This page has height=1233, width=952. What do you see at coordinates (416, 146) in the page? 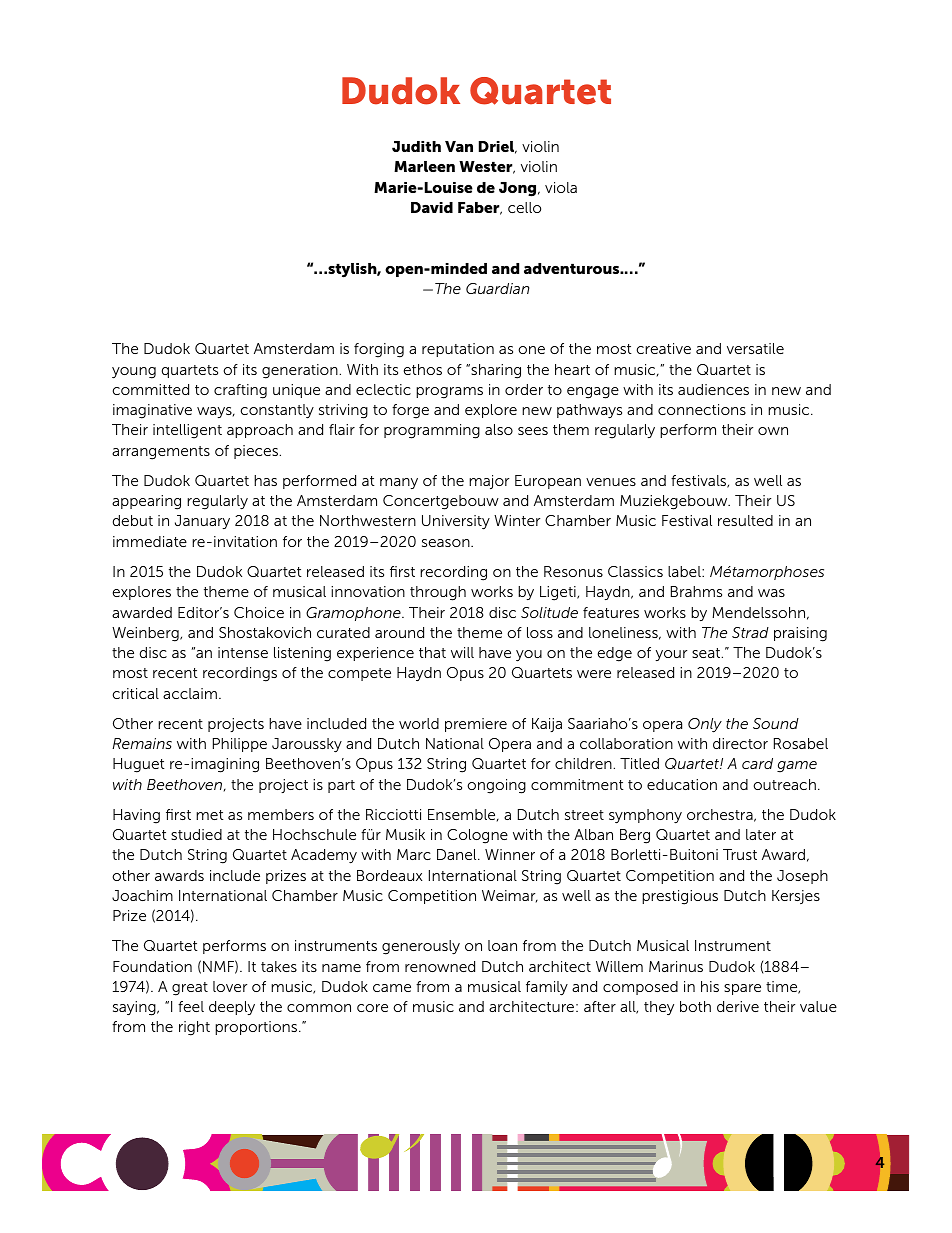
I see `Judith` at bounding box center [416, 146].
